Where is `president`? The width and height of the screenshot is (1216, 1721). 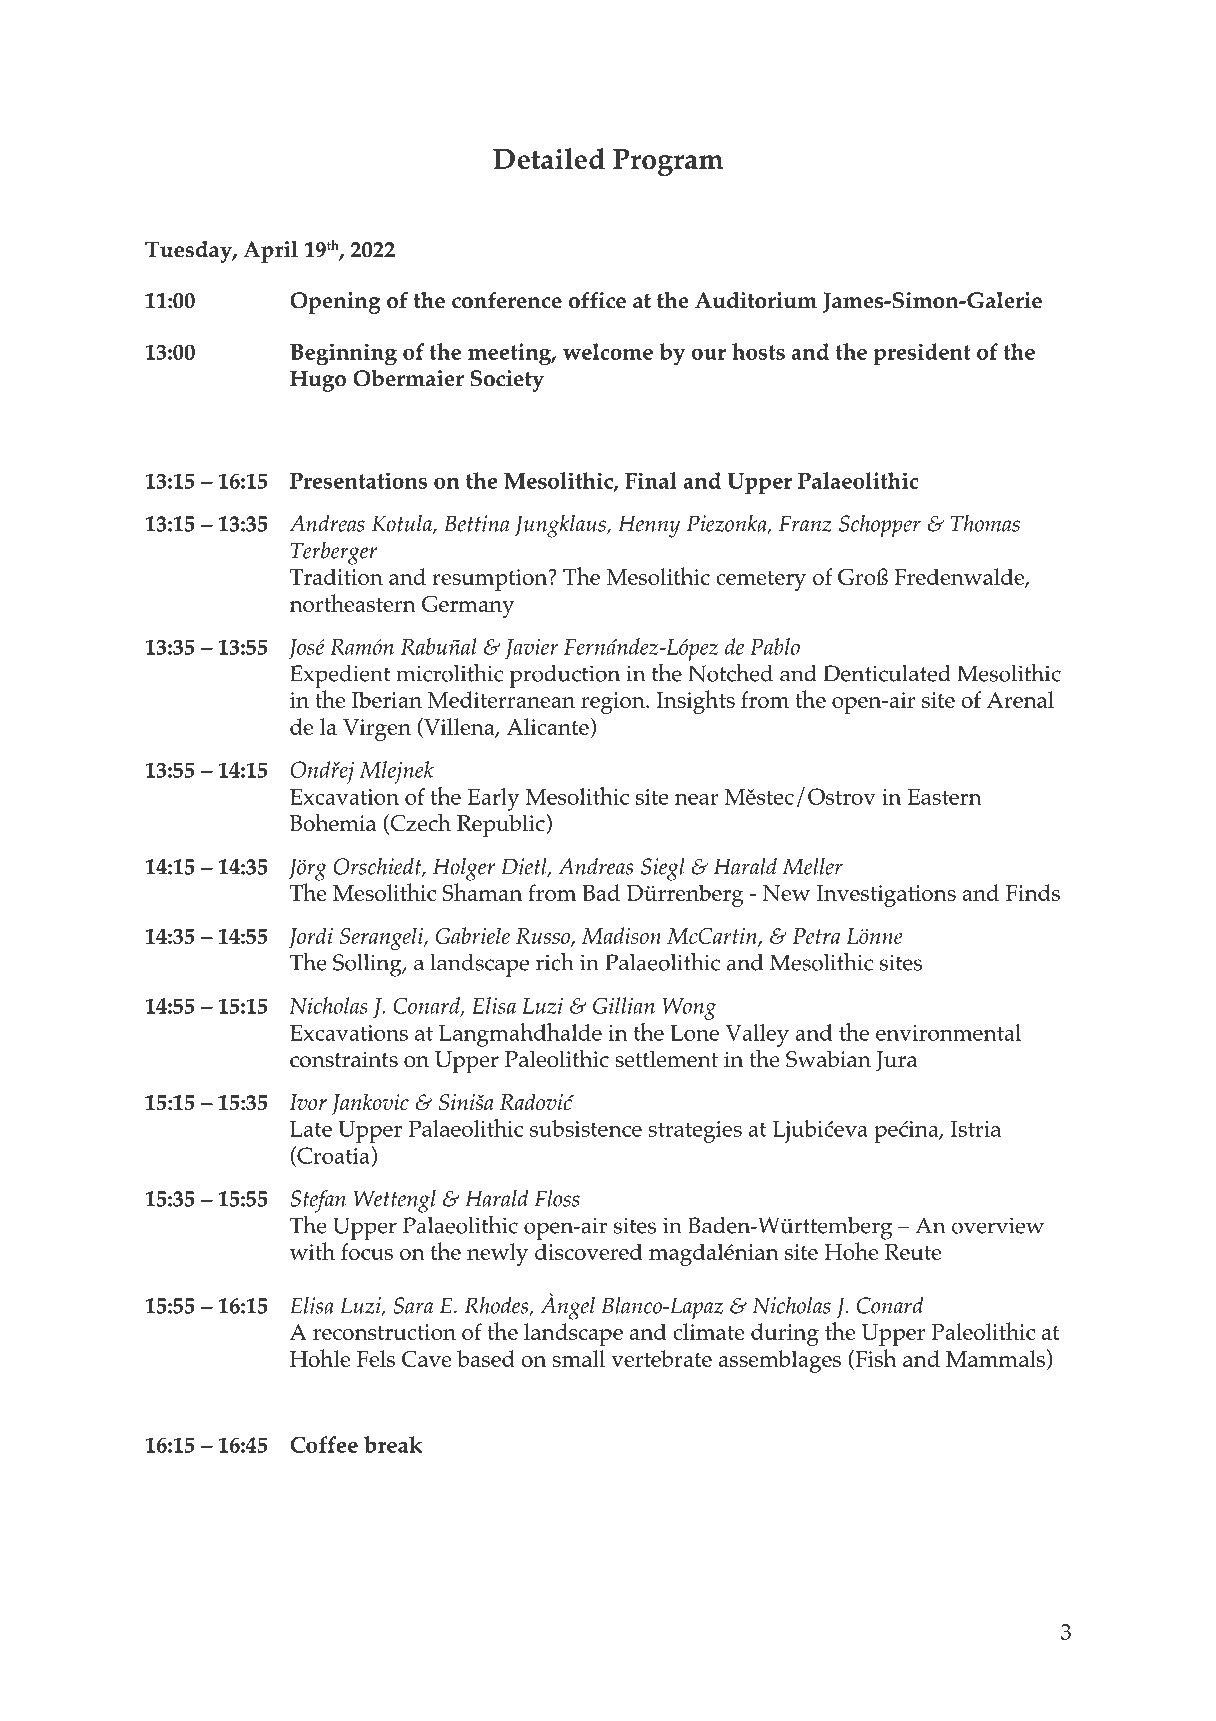 president is located at coordinates (922, 354).
